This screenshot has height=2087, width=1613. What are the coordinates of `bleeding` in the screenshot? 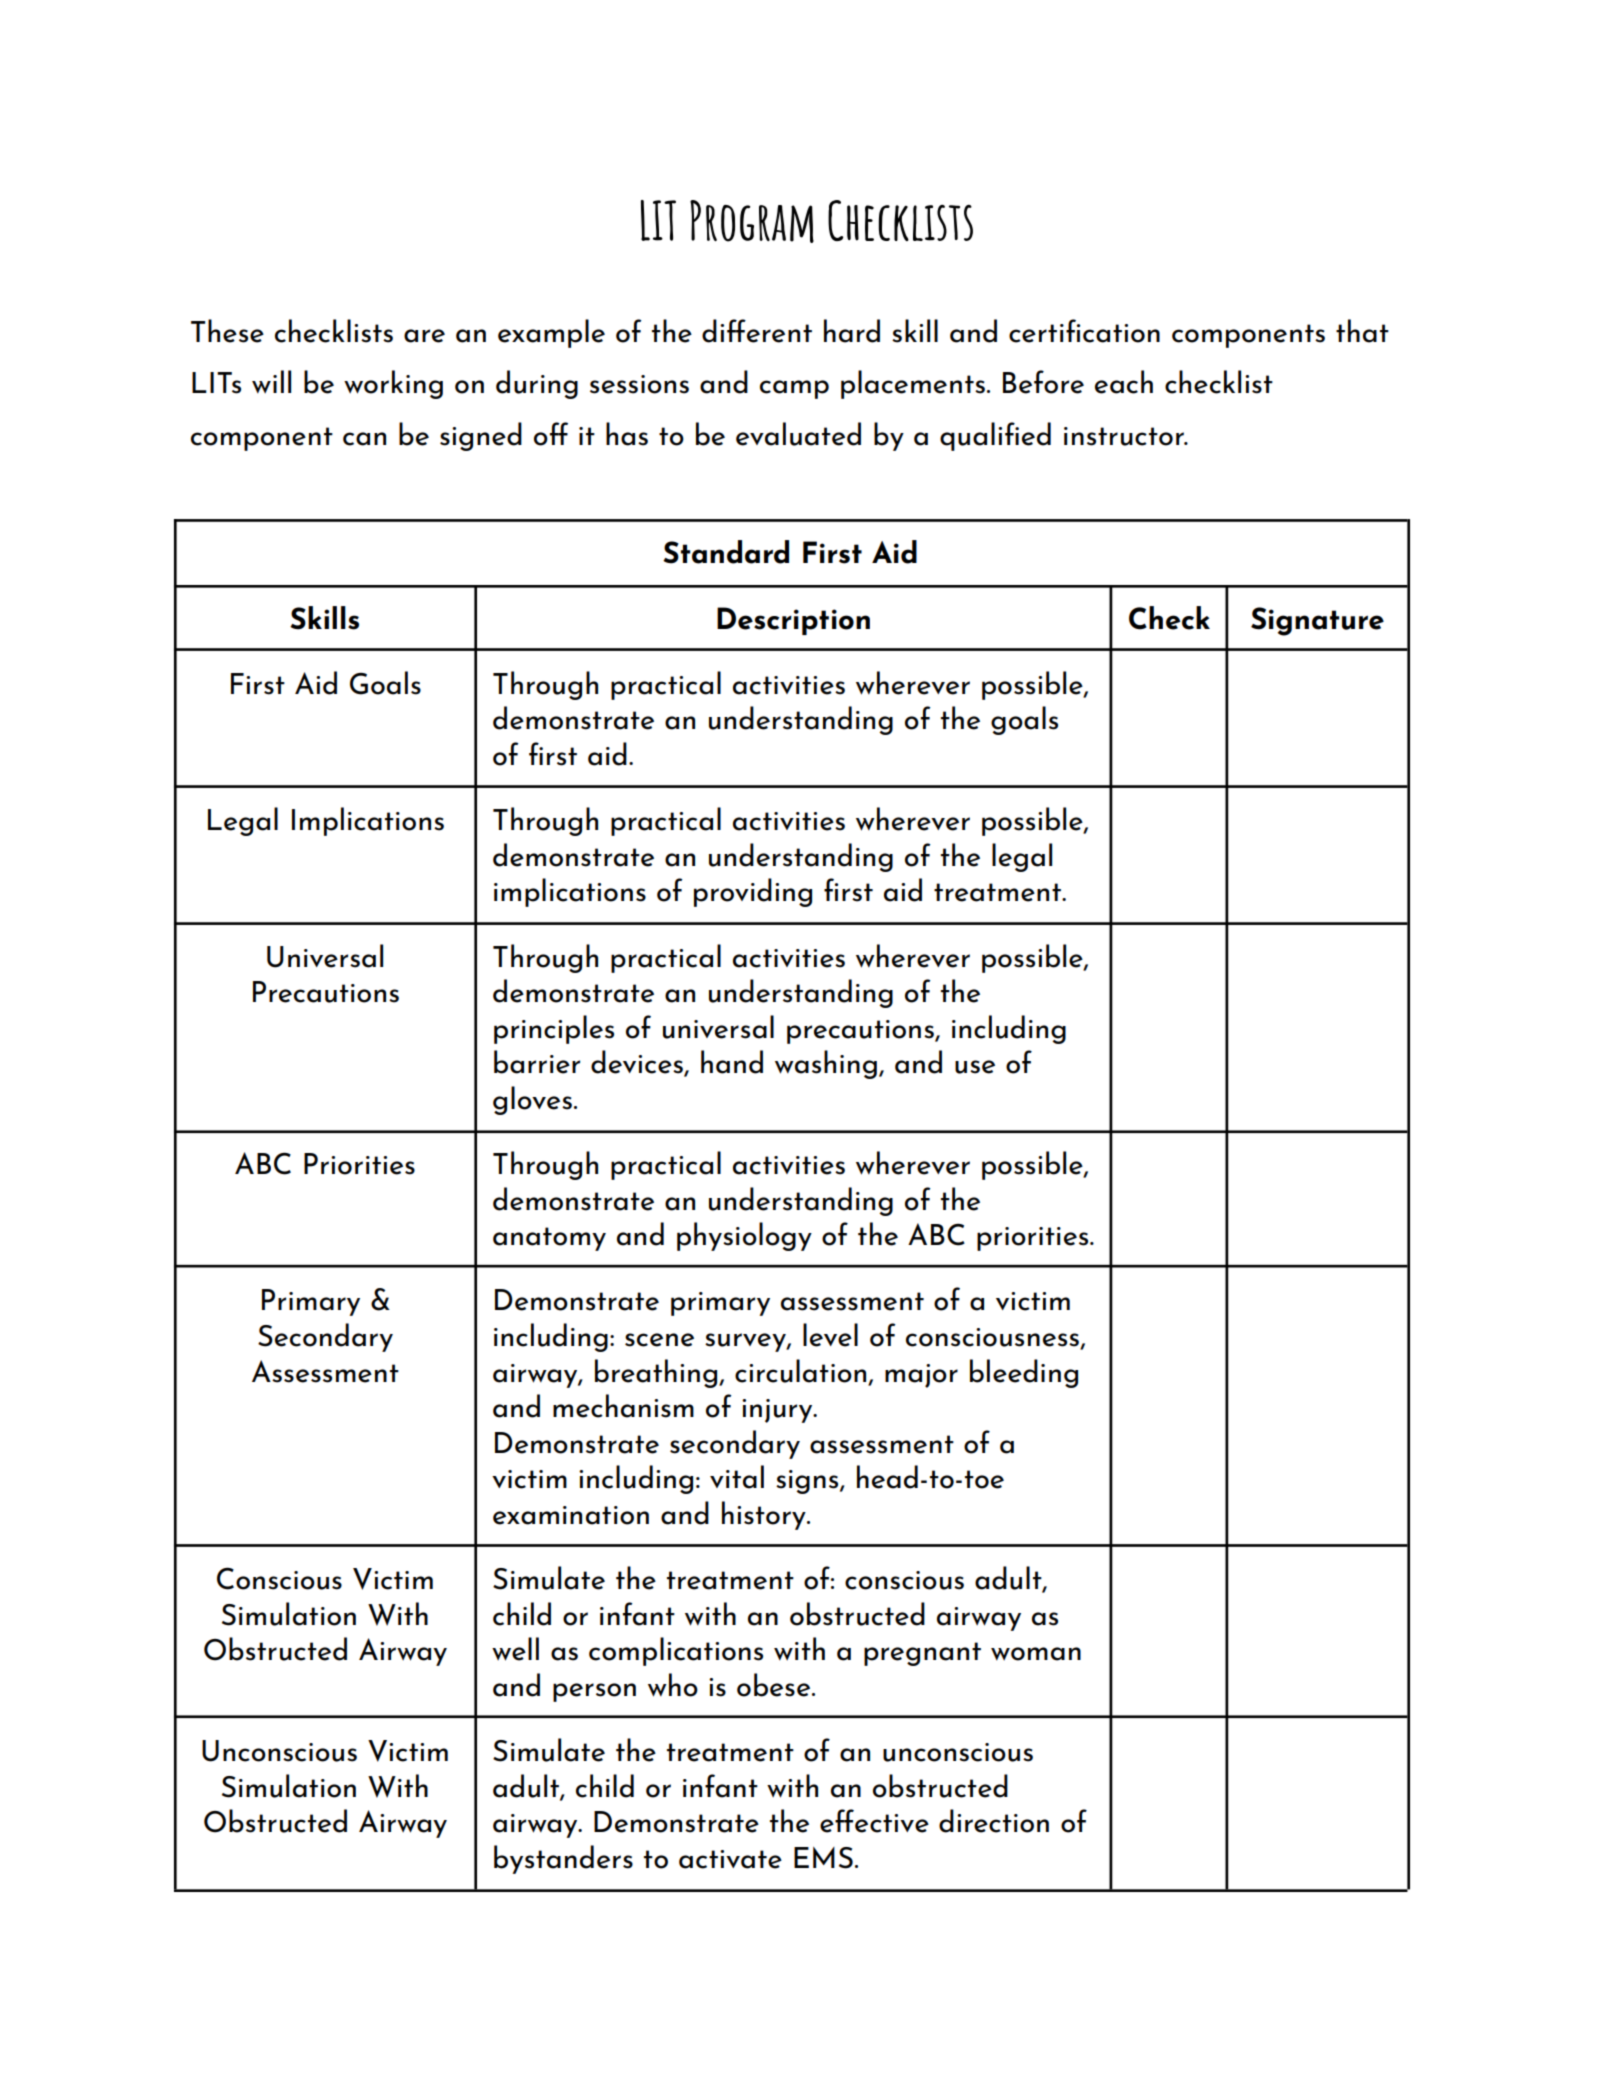 It's located at (1024, 1373).
